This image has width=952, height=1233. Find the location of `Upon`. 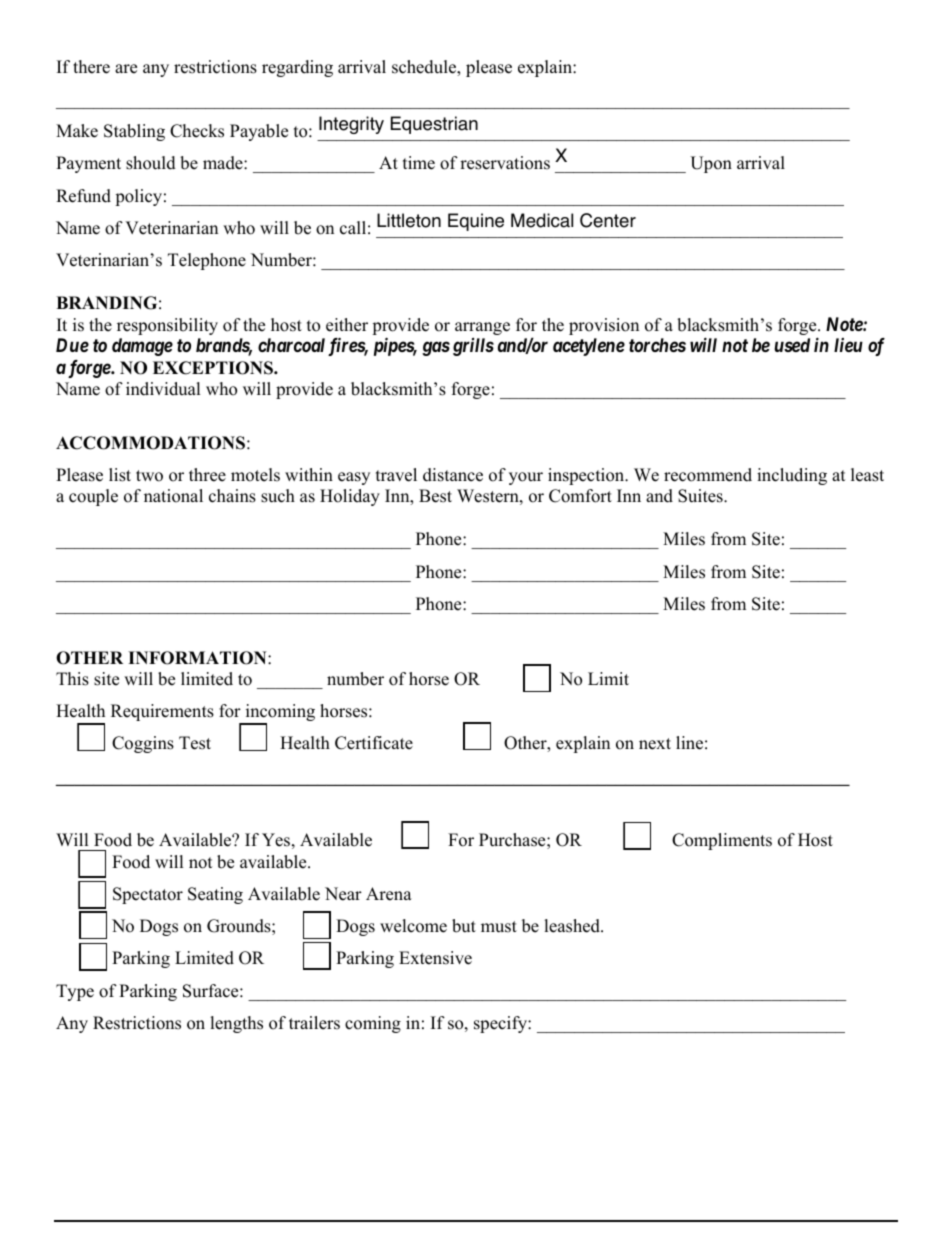

Upon is located at coordinates (711, 164).
